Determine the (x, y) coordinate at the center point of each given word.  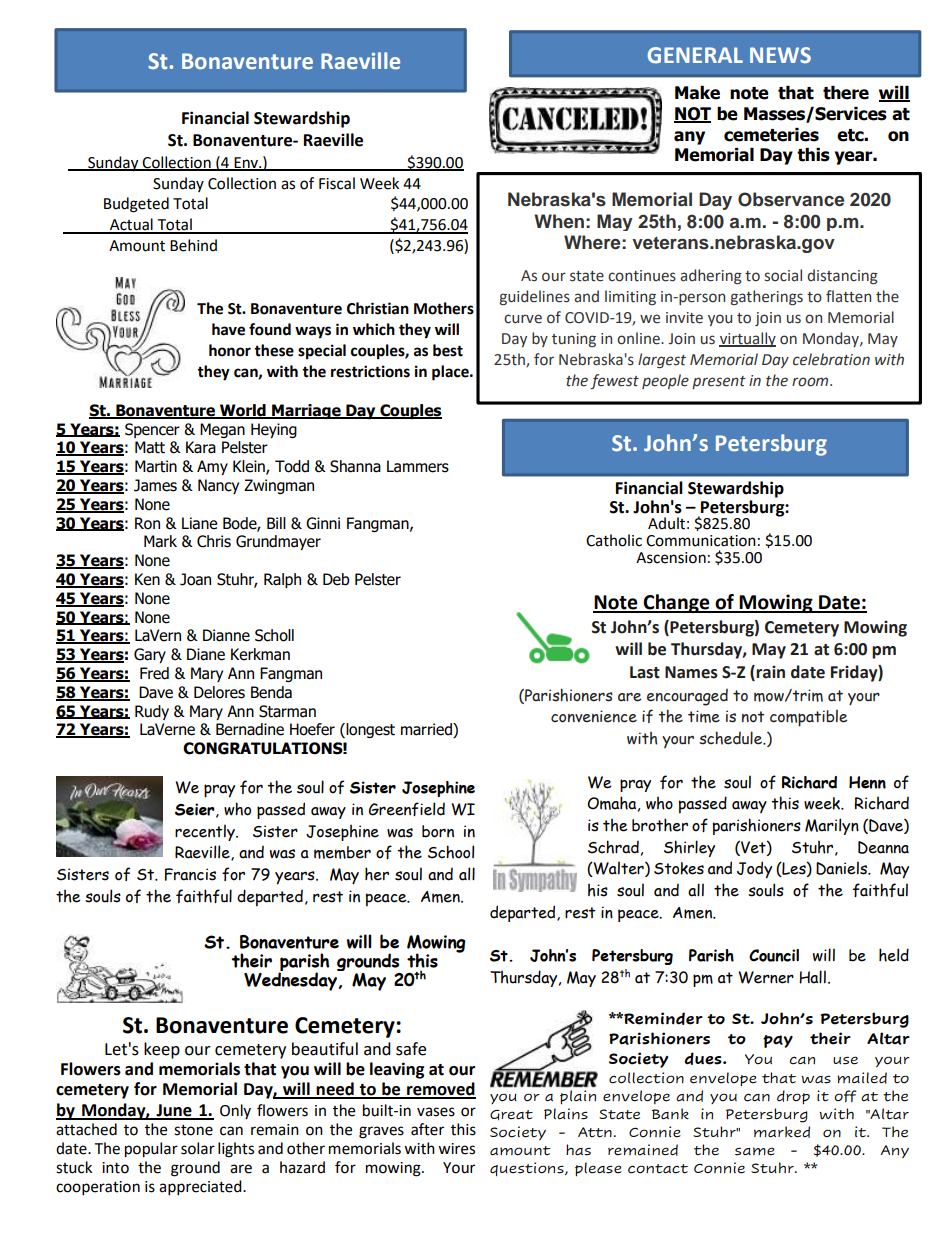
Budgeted (136, 205)
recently (206, 832)
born (438, 831)
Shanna (355, 466)
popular (151, 1150)
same (755, 1151)
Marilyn (832, 826)
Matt (150, 447)
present (719, 382)
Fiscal (337, 183)
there (846, 93)
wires (456, 1149)
